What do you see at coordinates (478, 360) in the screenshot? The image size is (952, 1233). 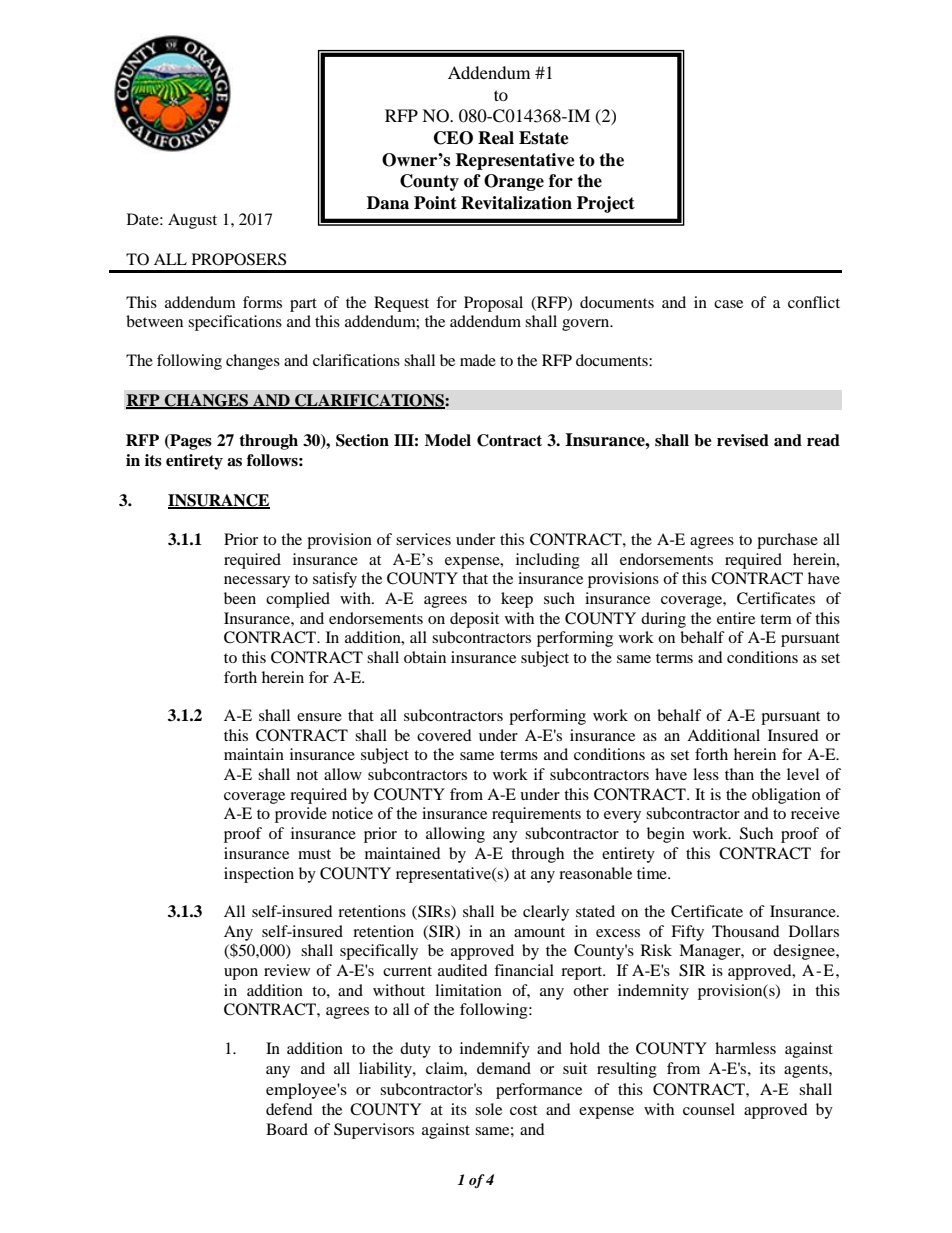 I see `made` at bounding box center [478, 360].
